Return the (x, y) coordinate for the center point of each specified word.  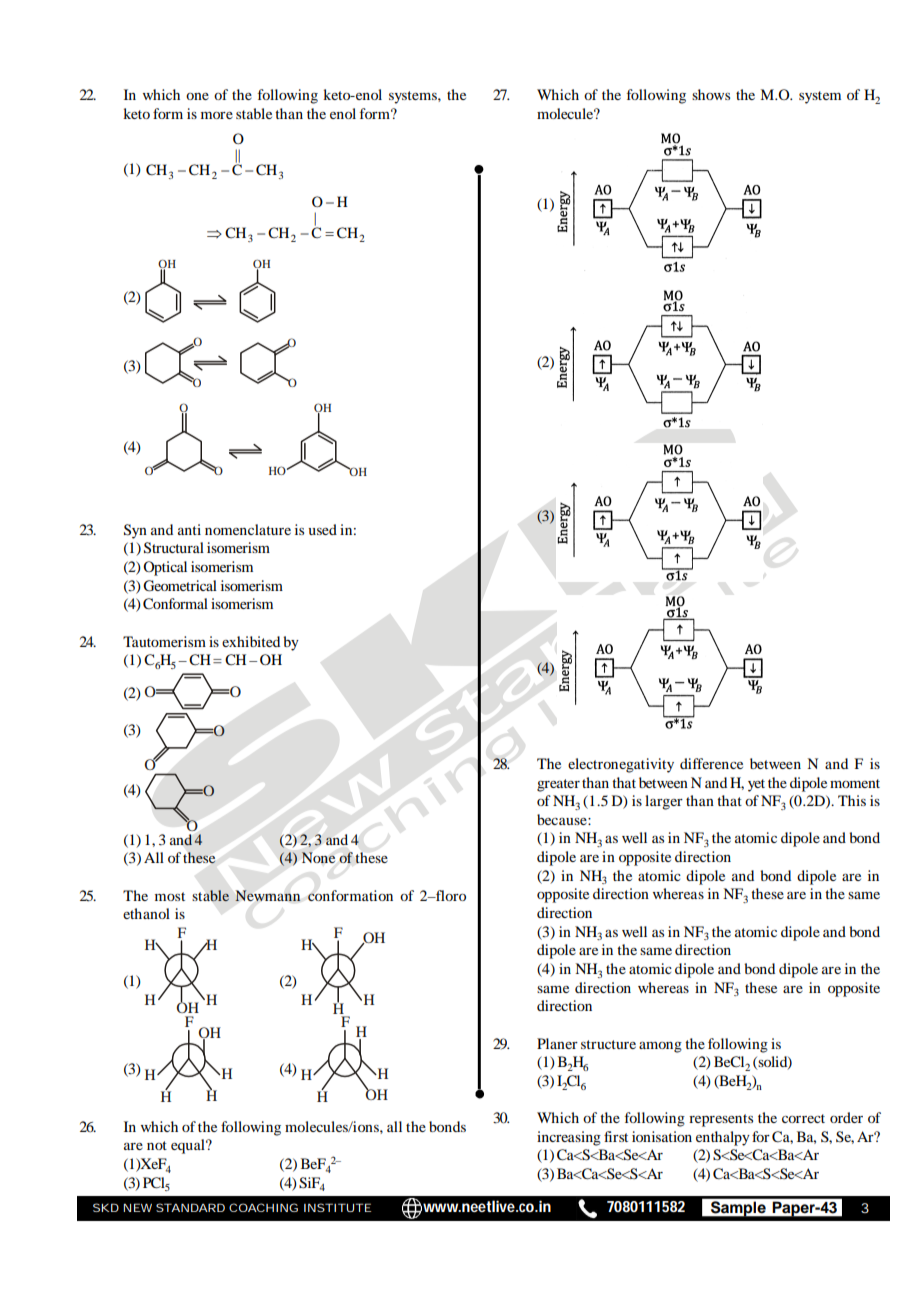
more (217, 115)
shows (711, 94)
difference (711, 763)
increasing (569, 1138)
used (322, 529)
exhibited (251, 641)
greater (558, 785)
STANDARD (190, 1207)
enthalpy (723, 1138)
